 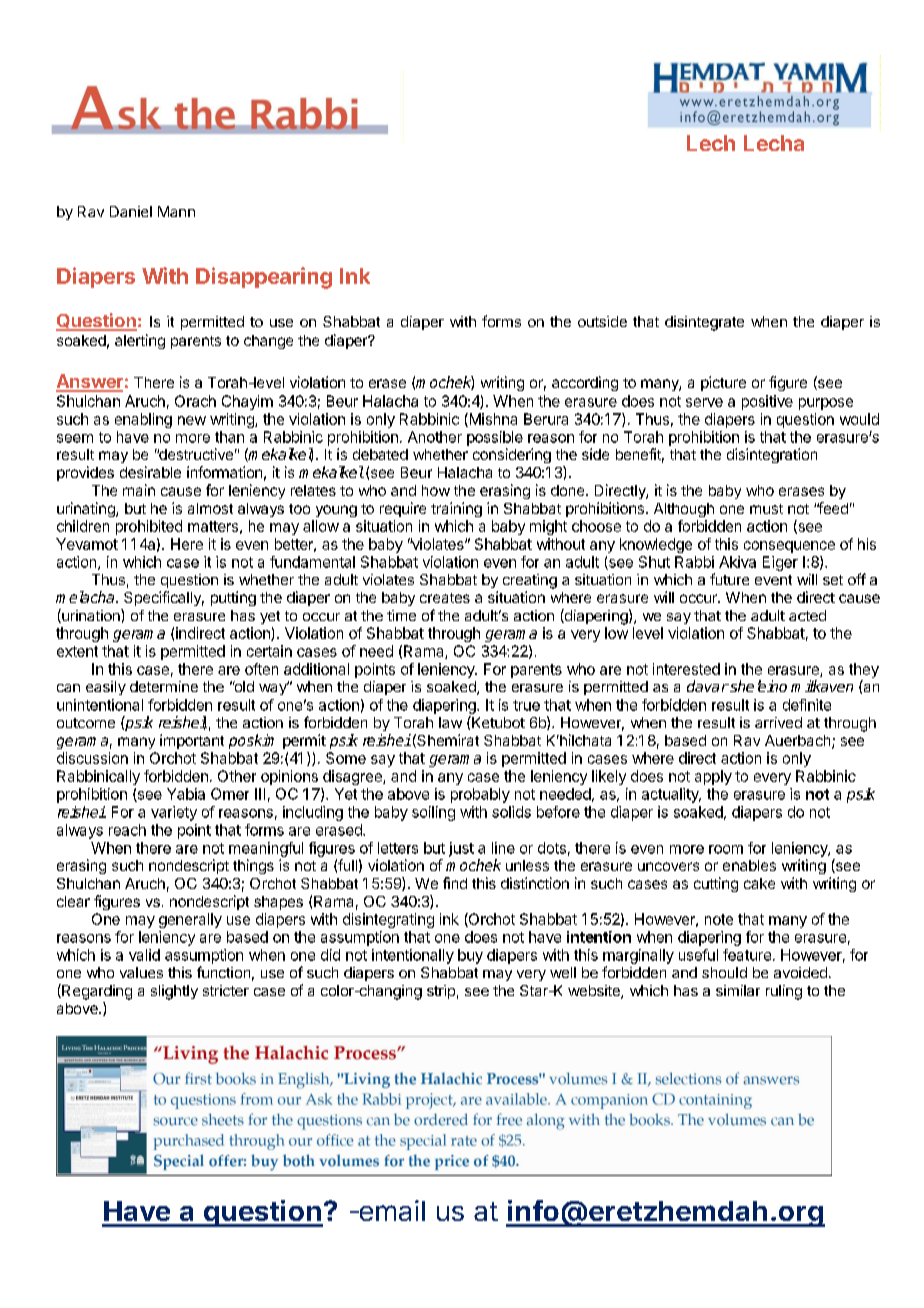 I want to click on Disappearing, so click(x=264, y=278).
